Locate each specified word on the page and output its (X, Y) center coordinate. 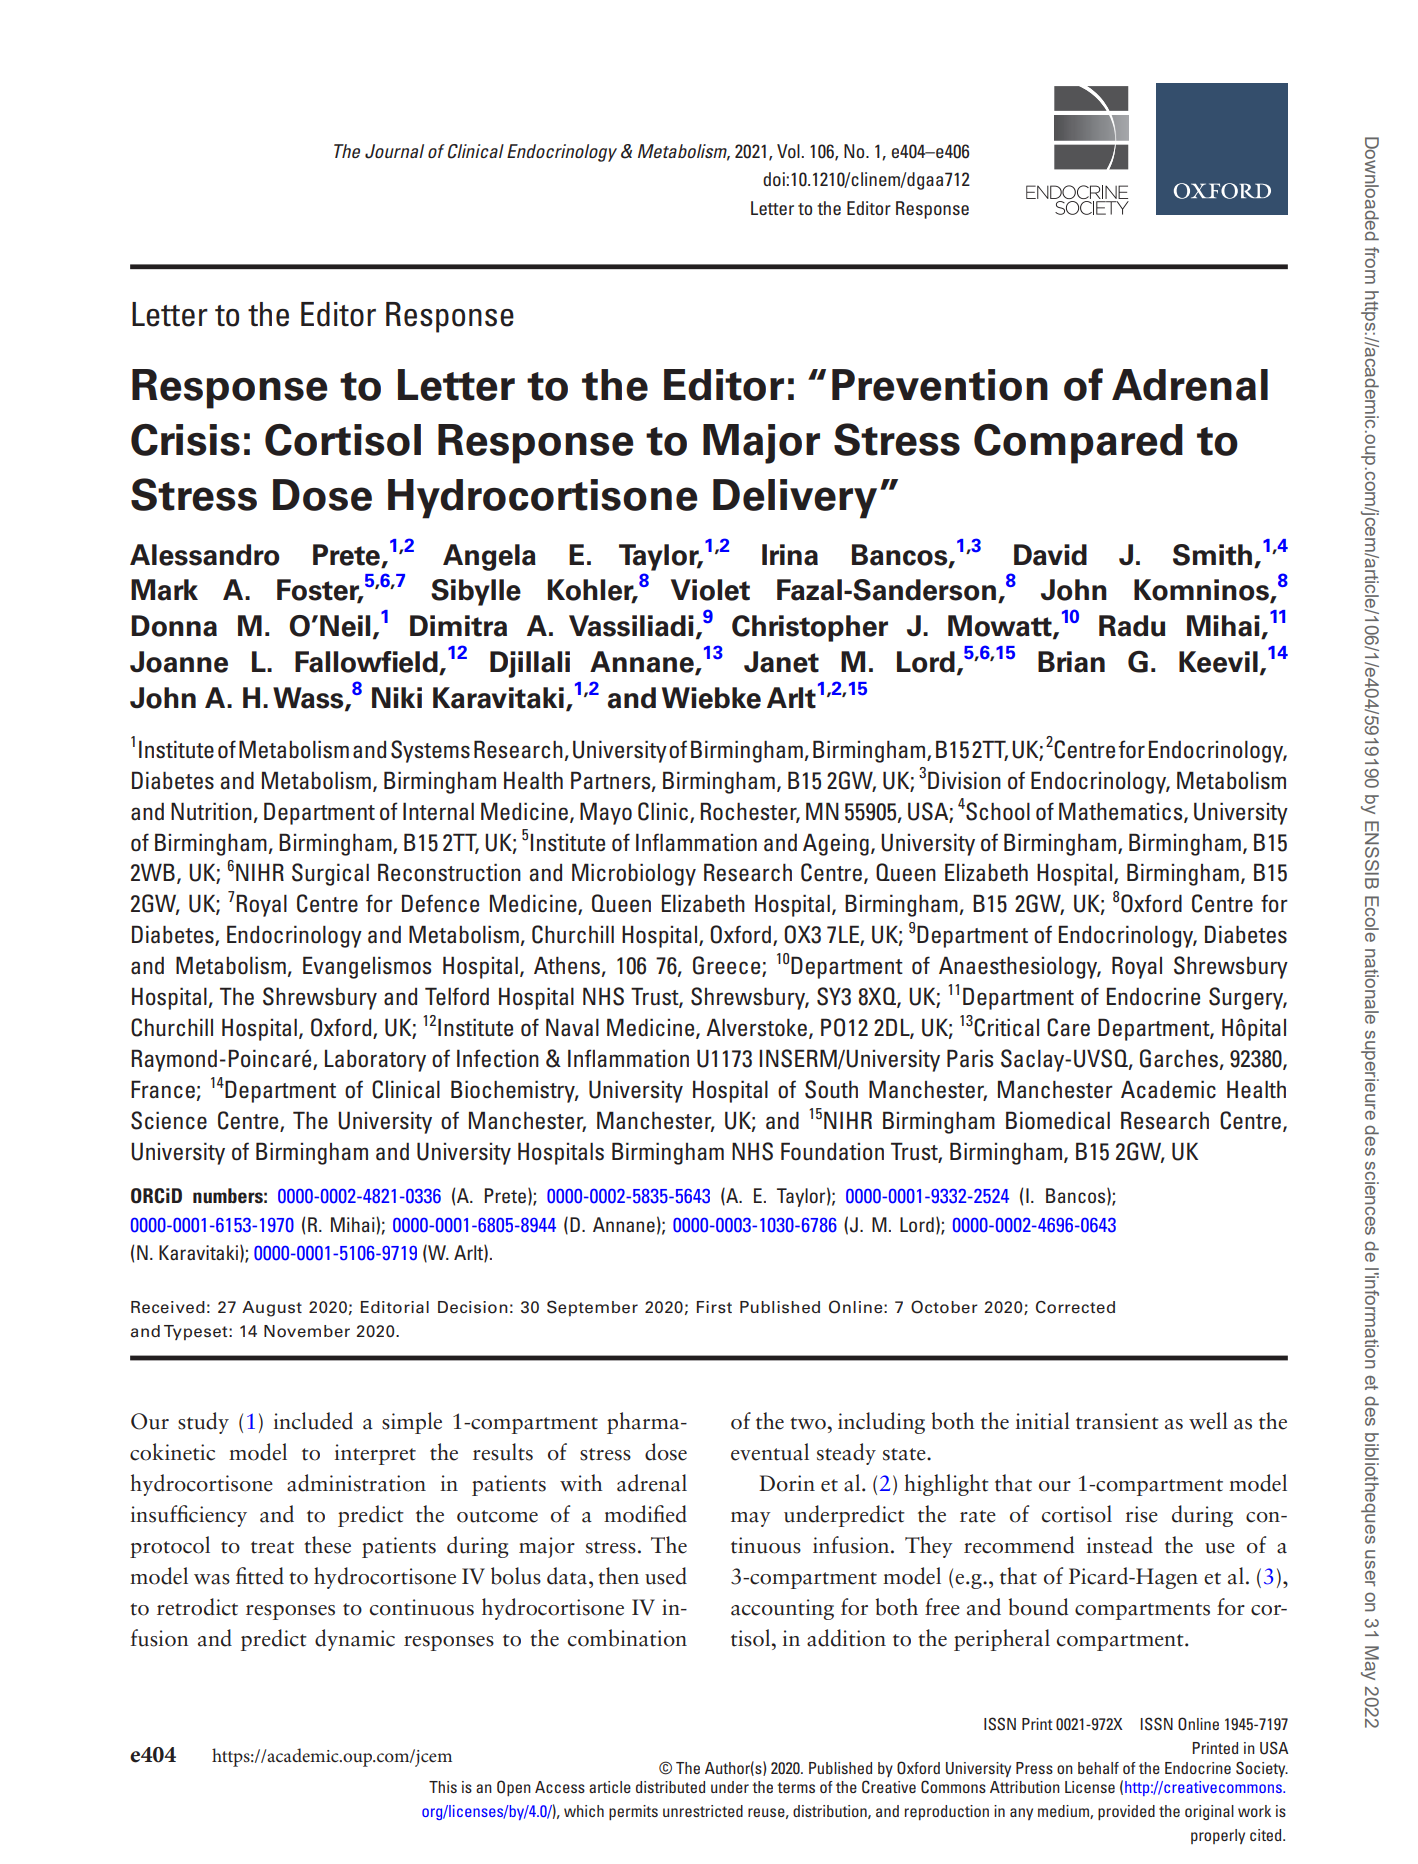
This (443, 1787)
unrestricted (703, 1811)
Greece (728, 966)
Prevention (940, 385)
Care (1068, 1027)
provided (1126, 1812)
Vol (789, 151)
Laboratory (375, 1060)
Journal (394, 151)
